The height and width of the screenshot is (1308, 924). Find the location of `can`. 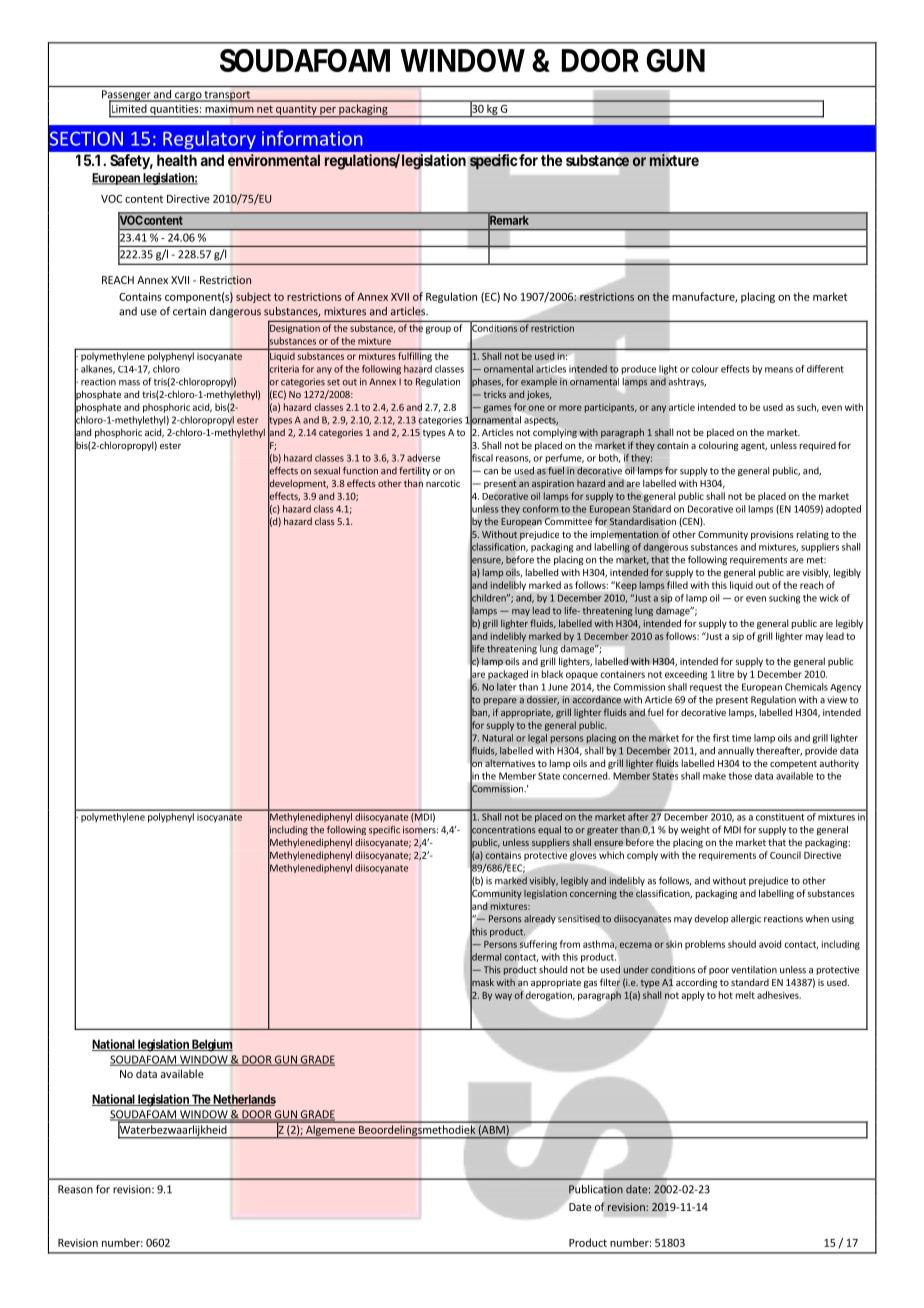

can is located at coordinates (491, 472).
